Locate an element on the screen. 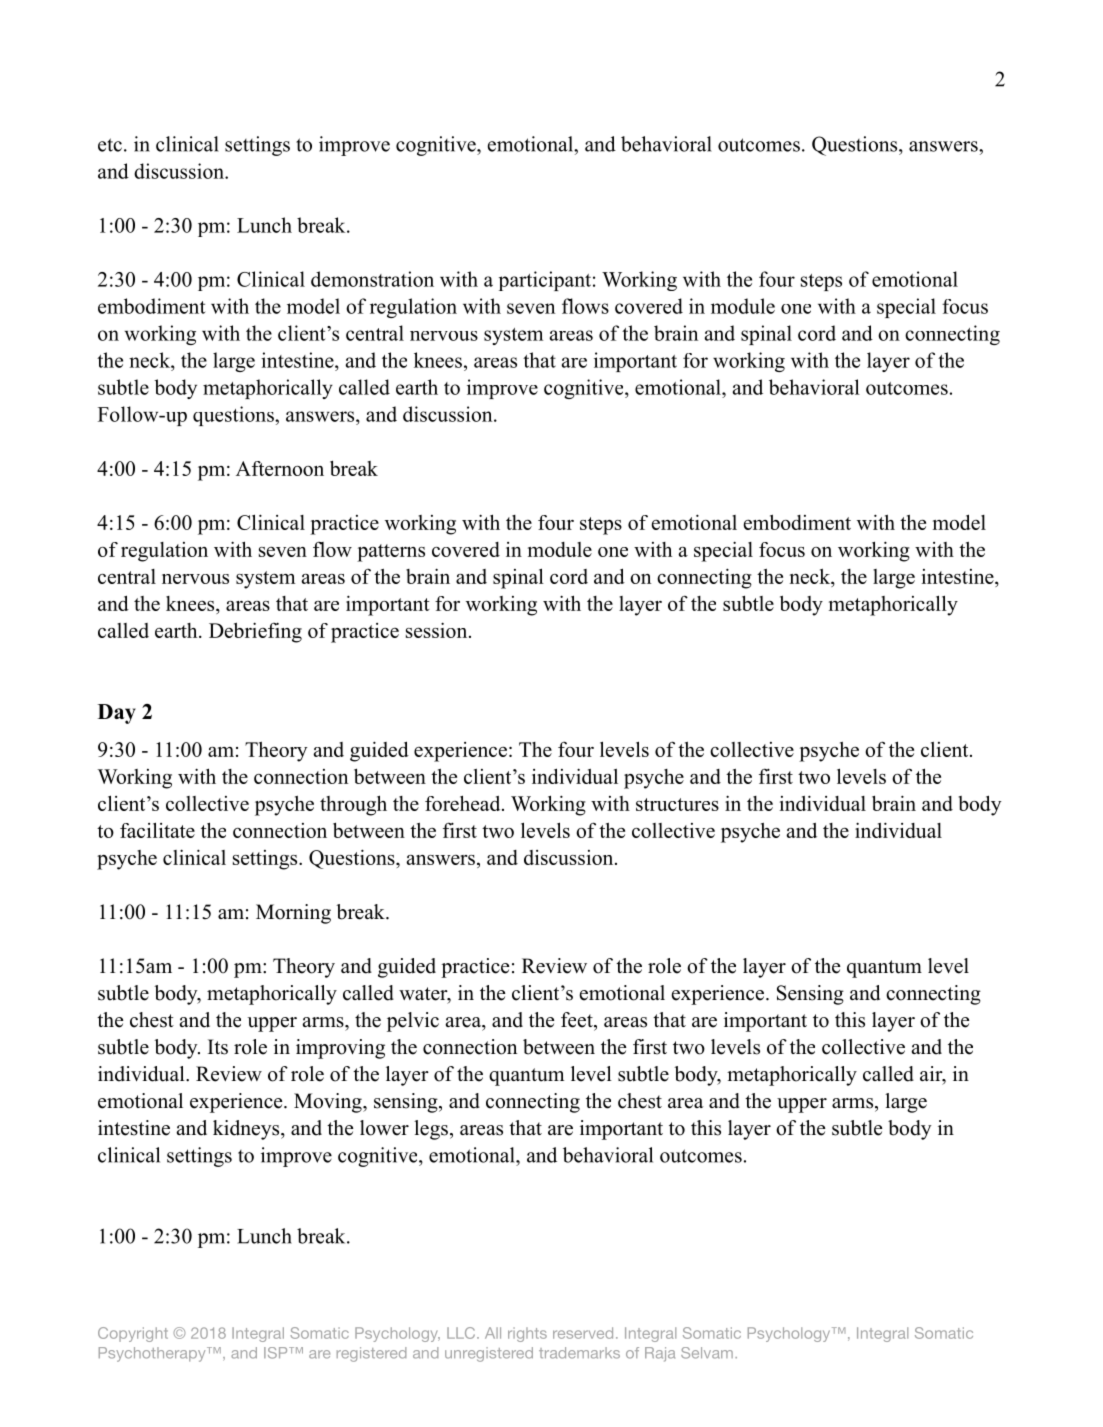  LLC is located at coordinates (461, 1333).
